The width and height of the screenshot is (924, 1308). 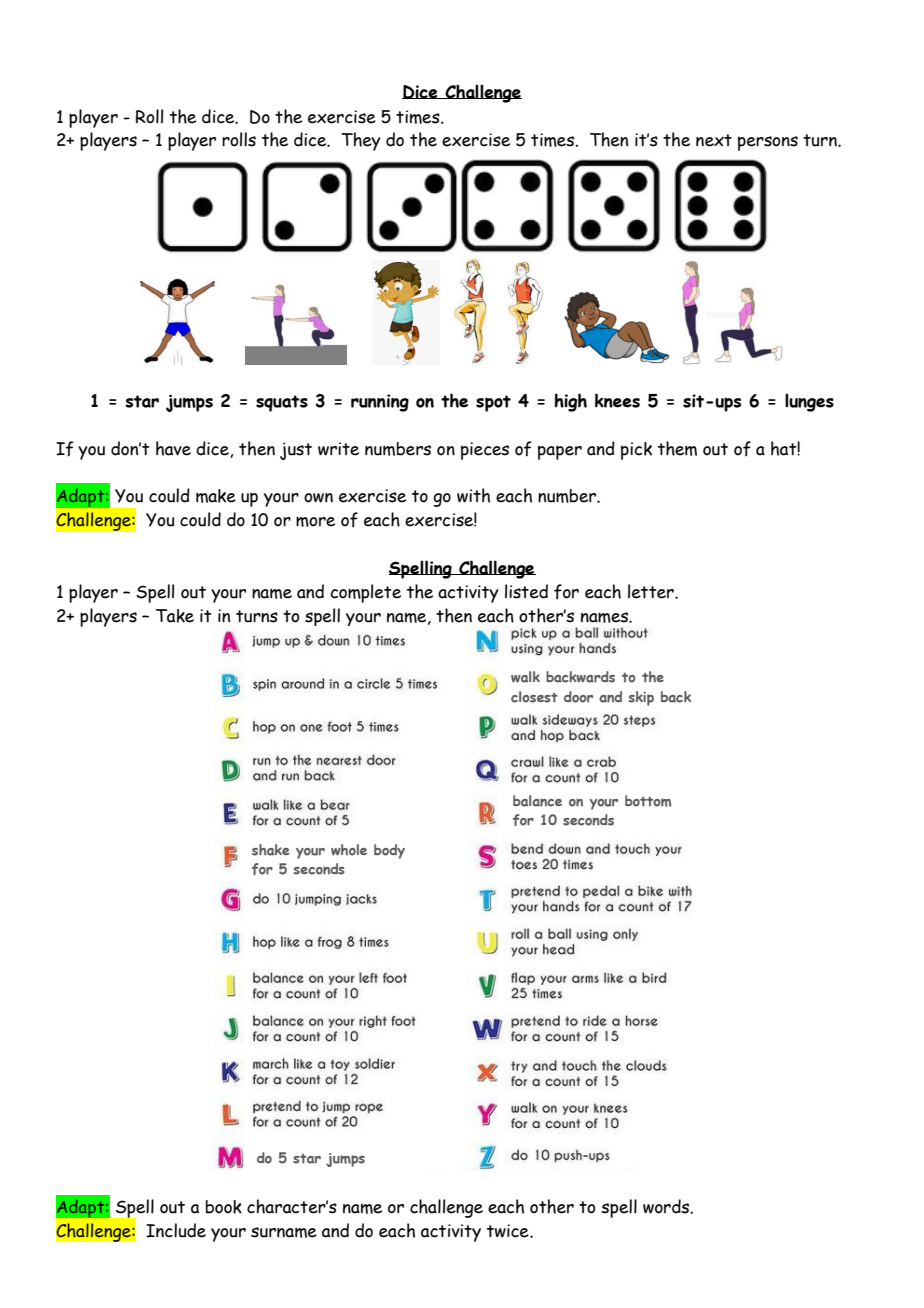 I want to click on letter, so click(x=652, y=591).
